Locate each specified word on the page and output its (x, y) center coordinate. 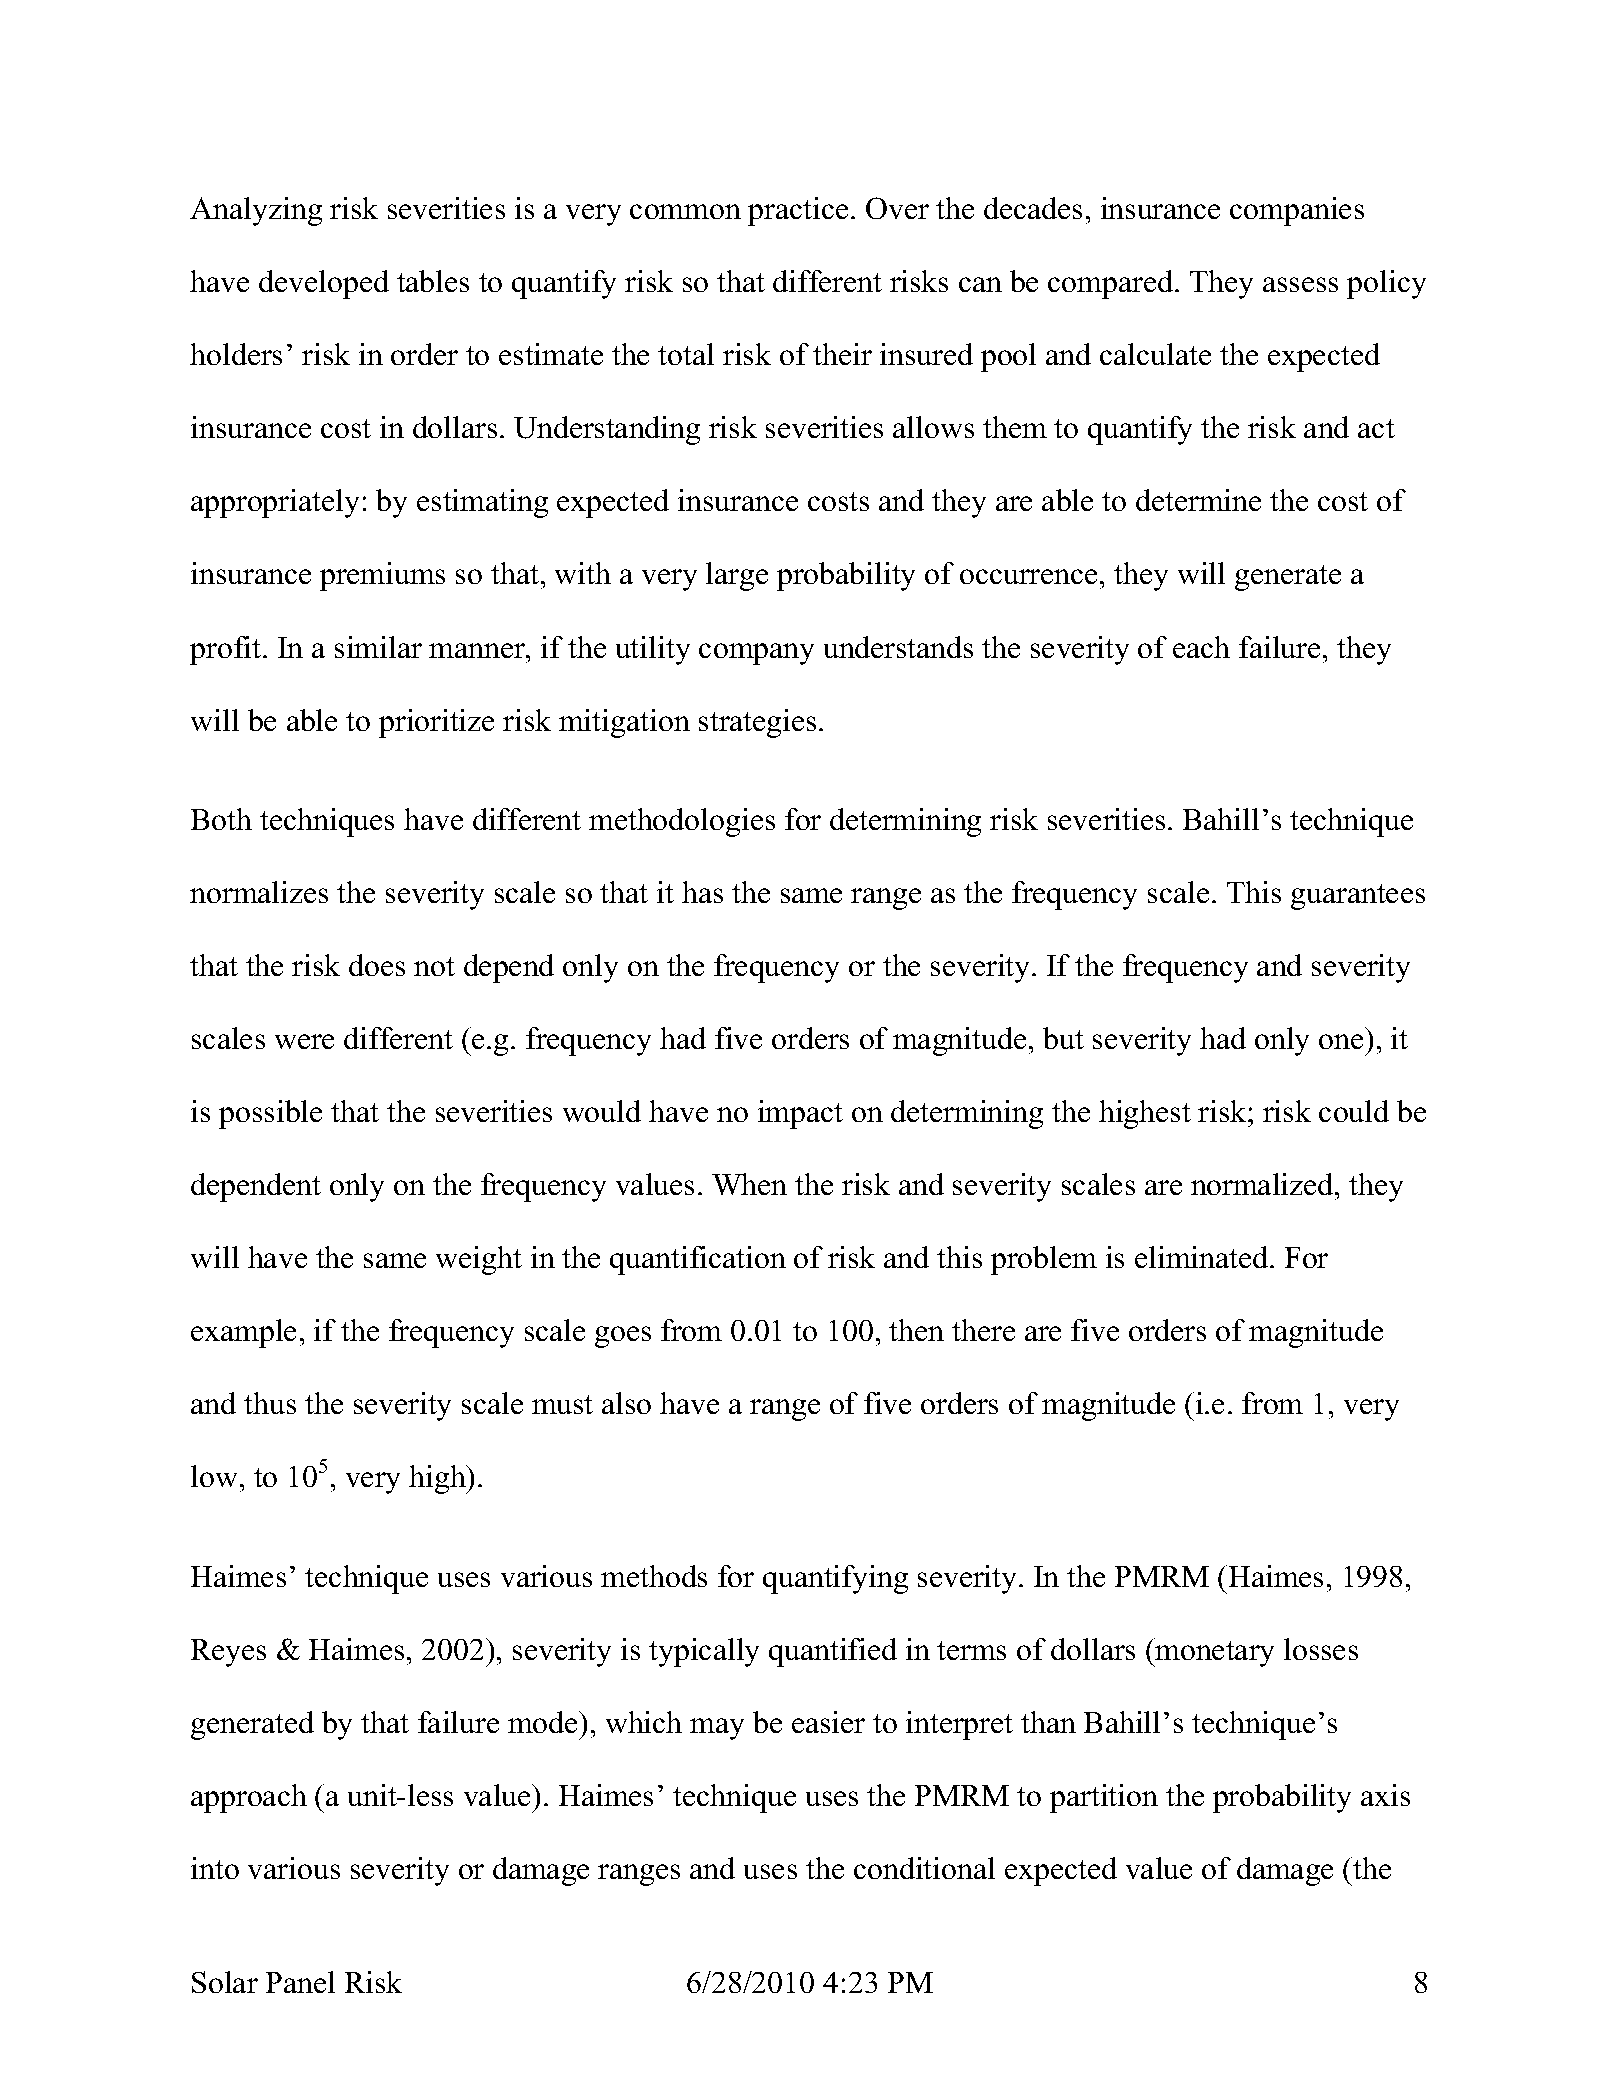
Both (221, 819)
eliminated (1203, 1257)
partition (1104, 1798)
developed (324, 284)
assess (1300, 284)
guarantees (1358, 897)
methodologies (682, 822)
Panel (300, 1982)
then (916, 1330)
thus (270, 1403)
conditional (924, 1868)
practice (798, 211)
